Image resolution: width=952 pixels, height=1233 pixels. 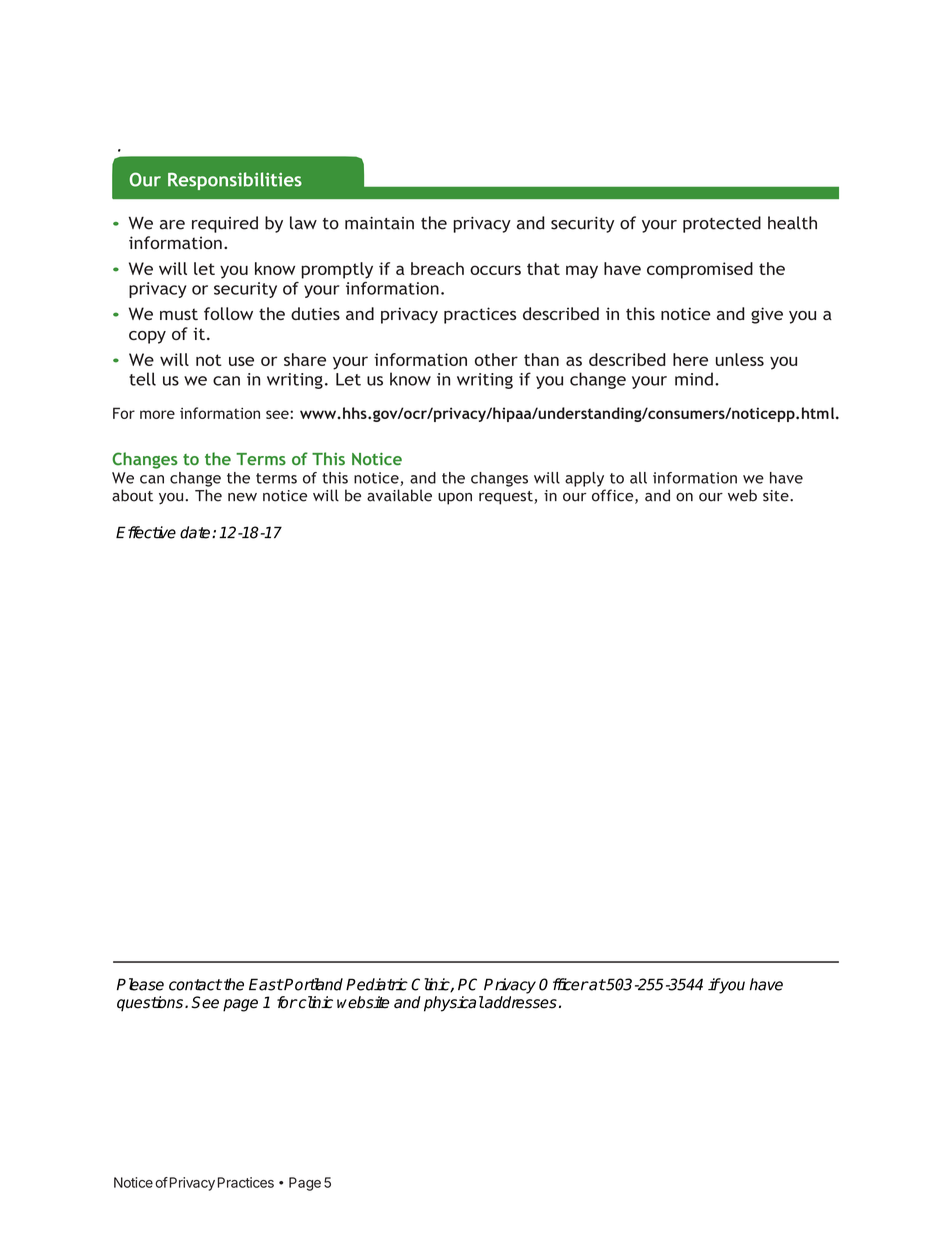 I want to click on contact, so click(x=195, y=985).
